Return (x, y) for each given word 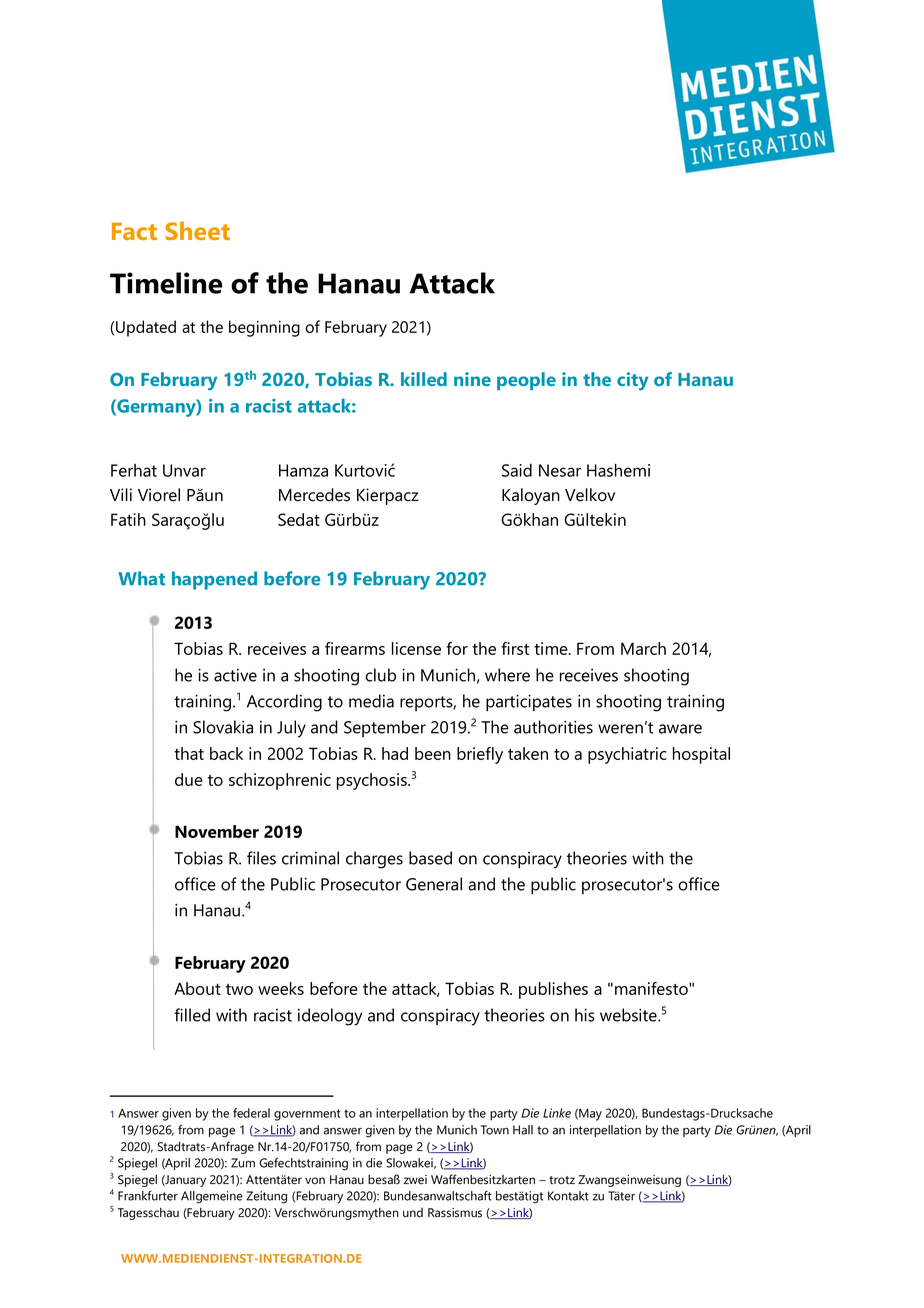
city (632, 381)
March (643, 648)
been (433, 753)
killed (424, 379)
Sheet (198, 230)
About (197, 988)
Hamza (303, 470)
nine (472, 379)
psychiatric (627, 755)
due (189, 779)
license (416, 648)
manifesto (652, 988)
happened (214, 580)
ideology (330, 1017)
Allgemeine (212, 1197)
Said (517, 470)
